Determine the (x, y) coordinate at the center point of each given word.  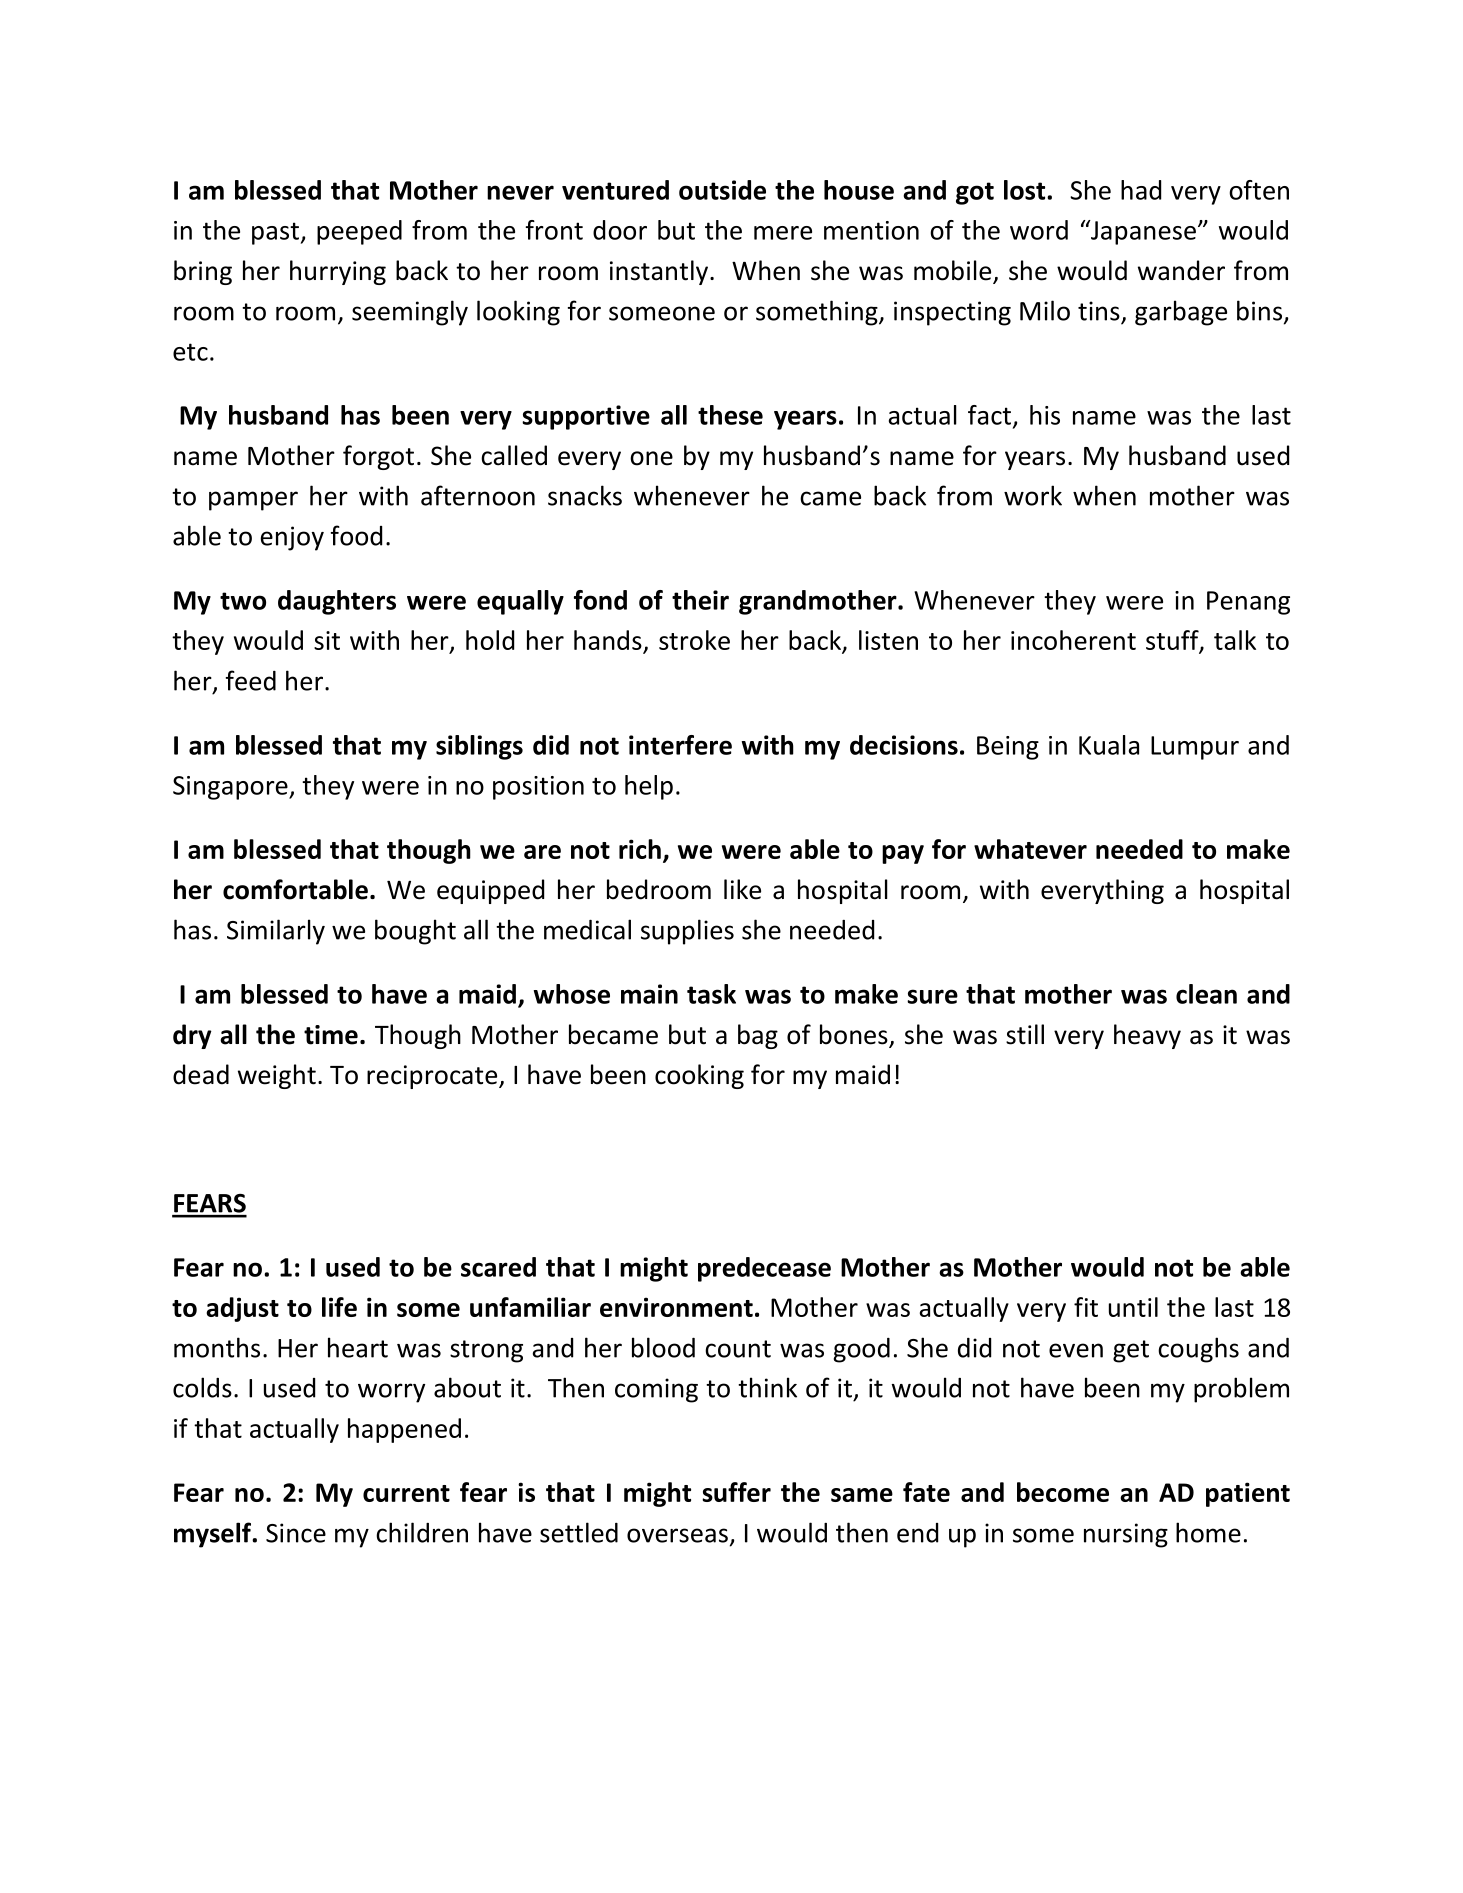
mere (783, 233)
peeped (359, 232)
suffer (736, 1492)
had (1141, 190)
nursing (1126, 1535)
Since (296, 1533)
